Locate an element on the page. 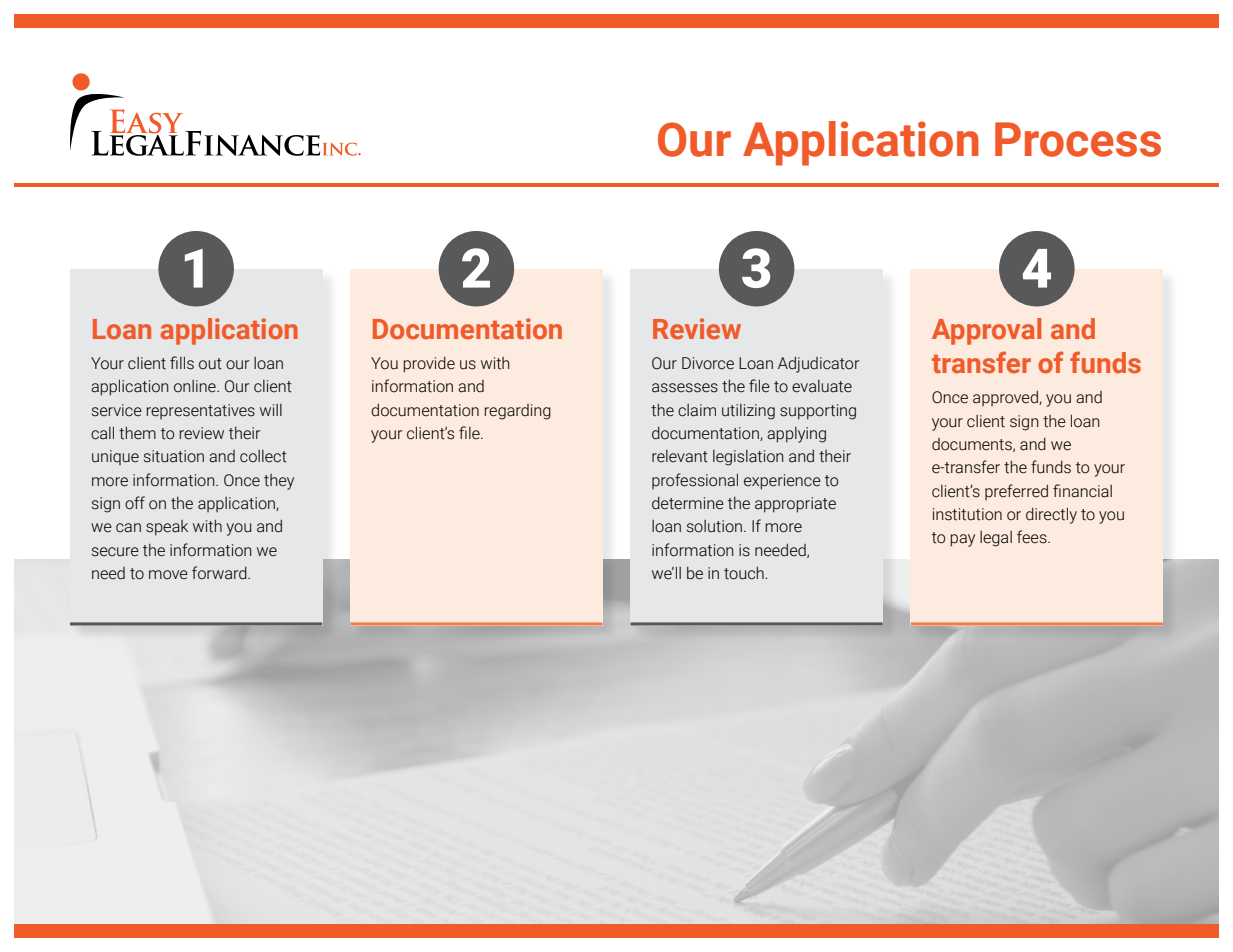 This page has width=1233, height=952. Adjudicator is located at coordinates (819, 365).
